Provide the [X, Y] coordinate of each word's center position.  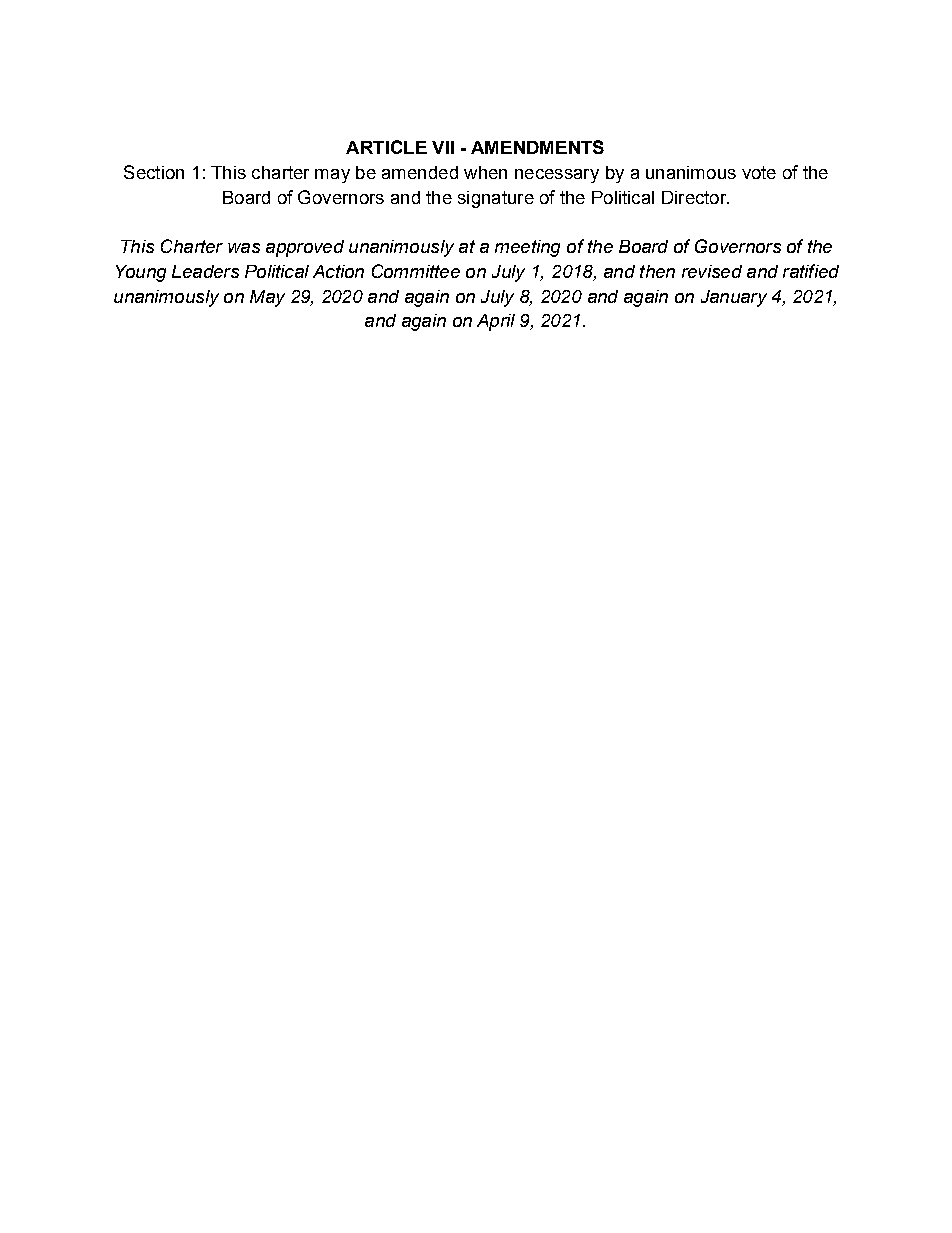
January [734, 298]
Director [695, 197]
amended [420, 172]
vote [759, 172]
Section [154, 172]
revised [712, 271]
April [496, 322]
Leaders [205, 271]
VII [443, 147]
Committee [416, 271]
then [657, 271]
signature [496, 199]
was [244, 248]
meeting [527, 248]
